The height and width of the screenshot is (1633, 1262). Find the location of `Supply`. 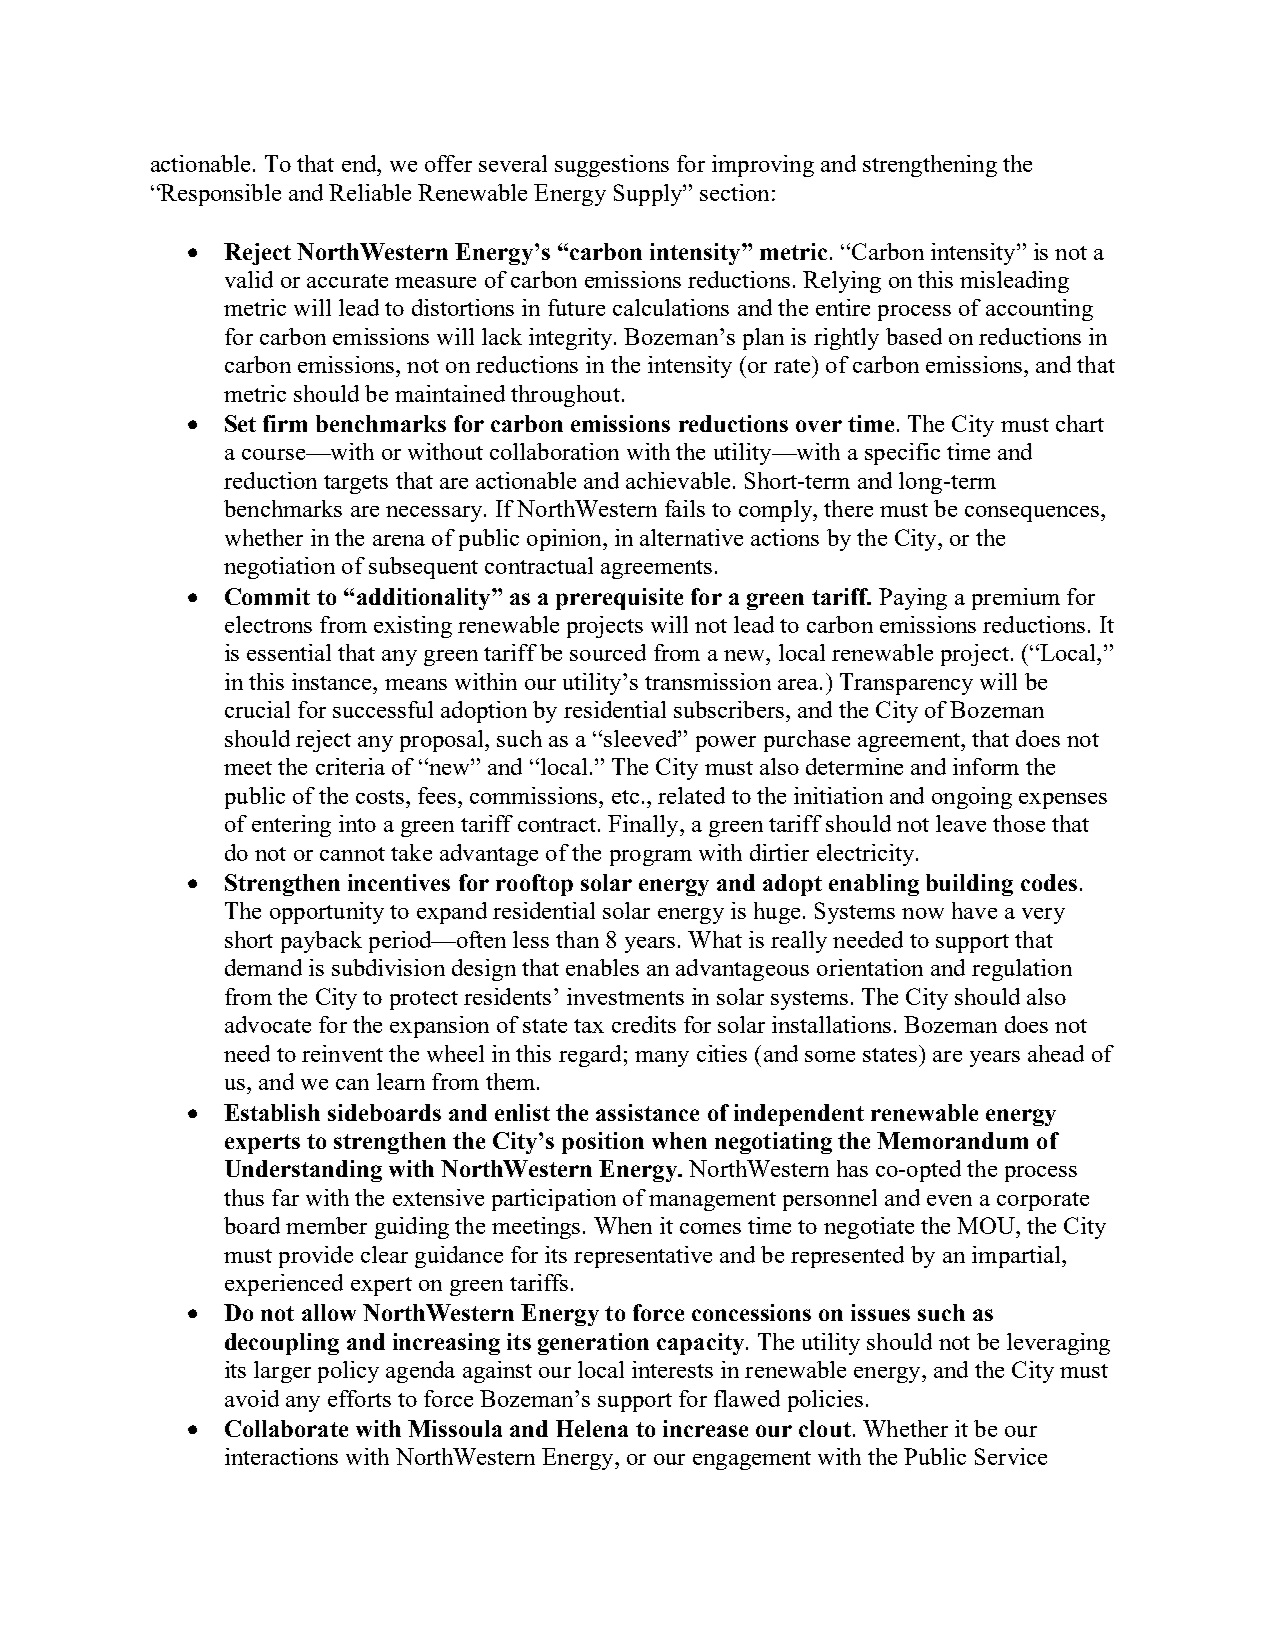

Supply is located at coordinates (649, 195).
